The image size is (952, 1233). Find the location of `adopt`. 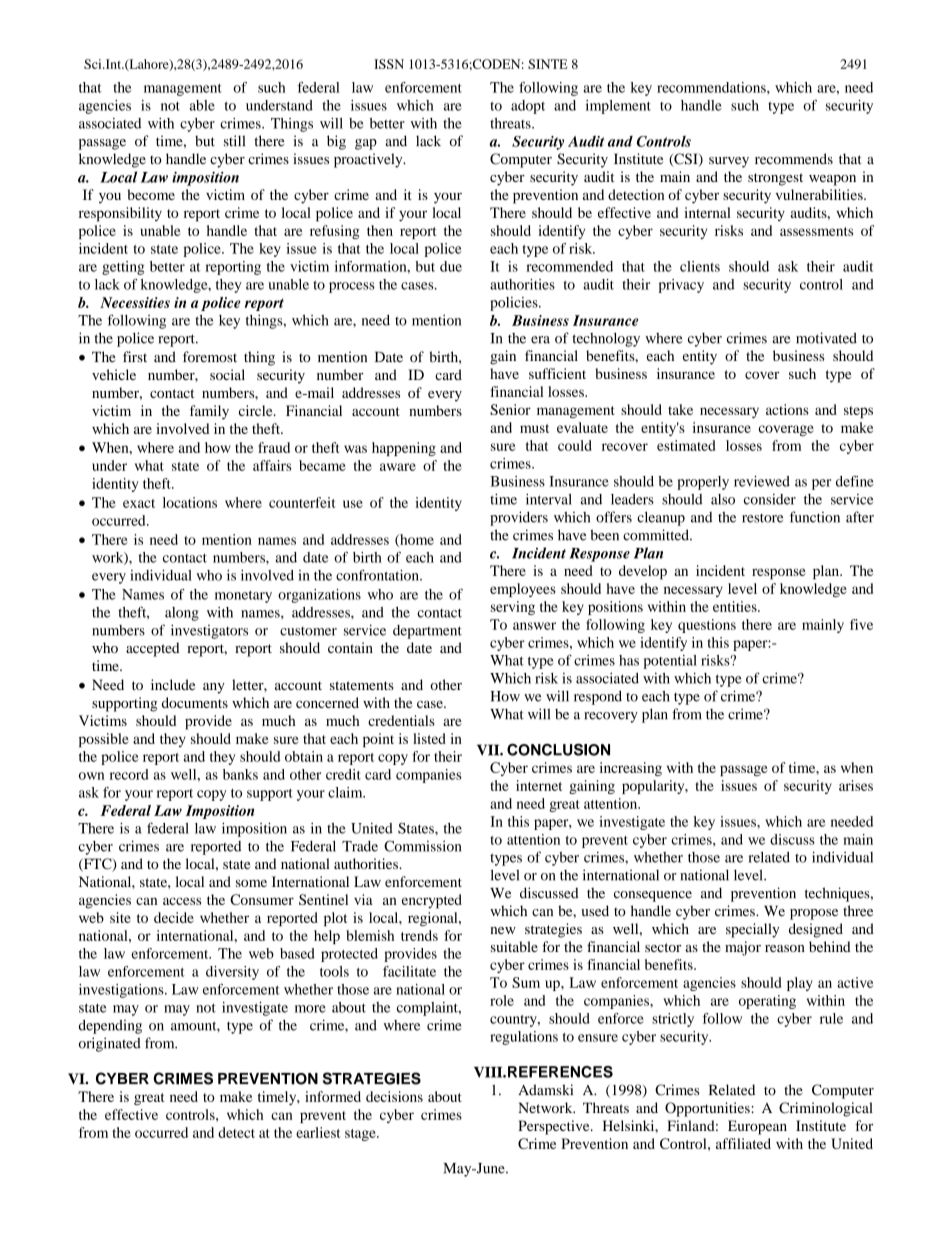

adopt is located at coordinates (528, 107).
